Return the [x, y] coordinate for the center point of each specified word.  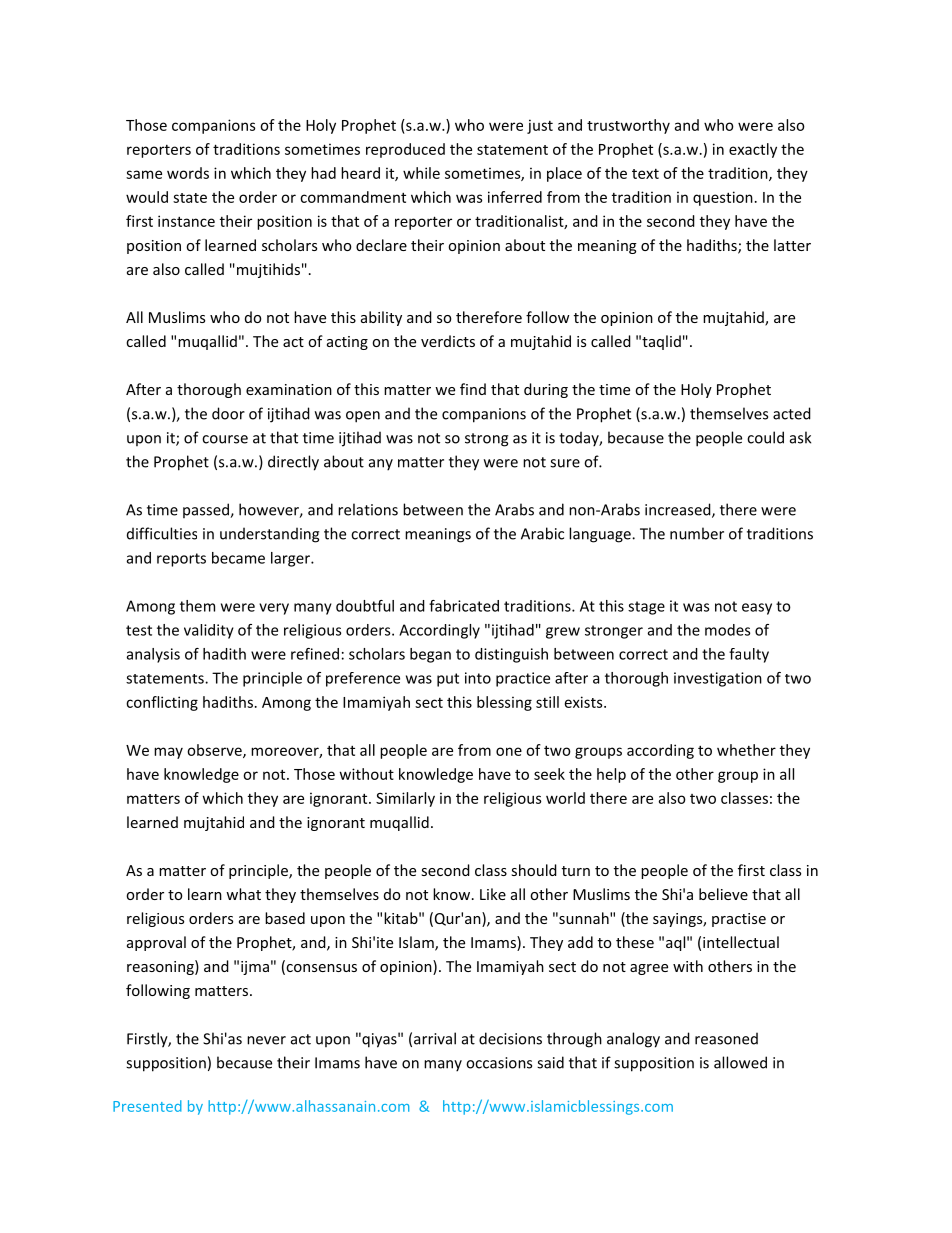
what [243, 894]
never [266, 1040]
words [188, 173]
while [421, 173]
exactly [753, 150]
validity [209, 631]
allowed [740, 1062]
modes [727, 630]
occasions [499, 1063]
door [228, 413]
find [473, 389]
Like [493, 894]
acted [792, 413]
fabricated [464, 606]
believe [723, 894]
